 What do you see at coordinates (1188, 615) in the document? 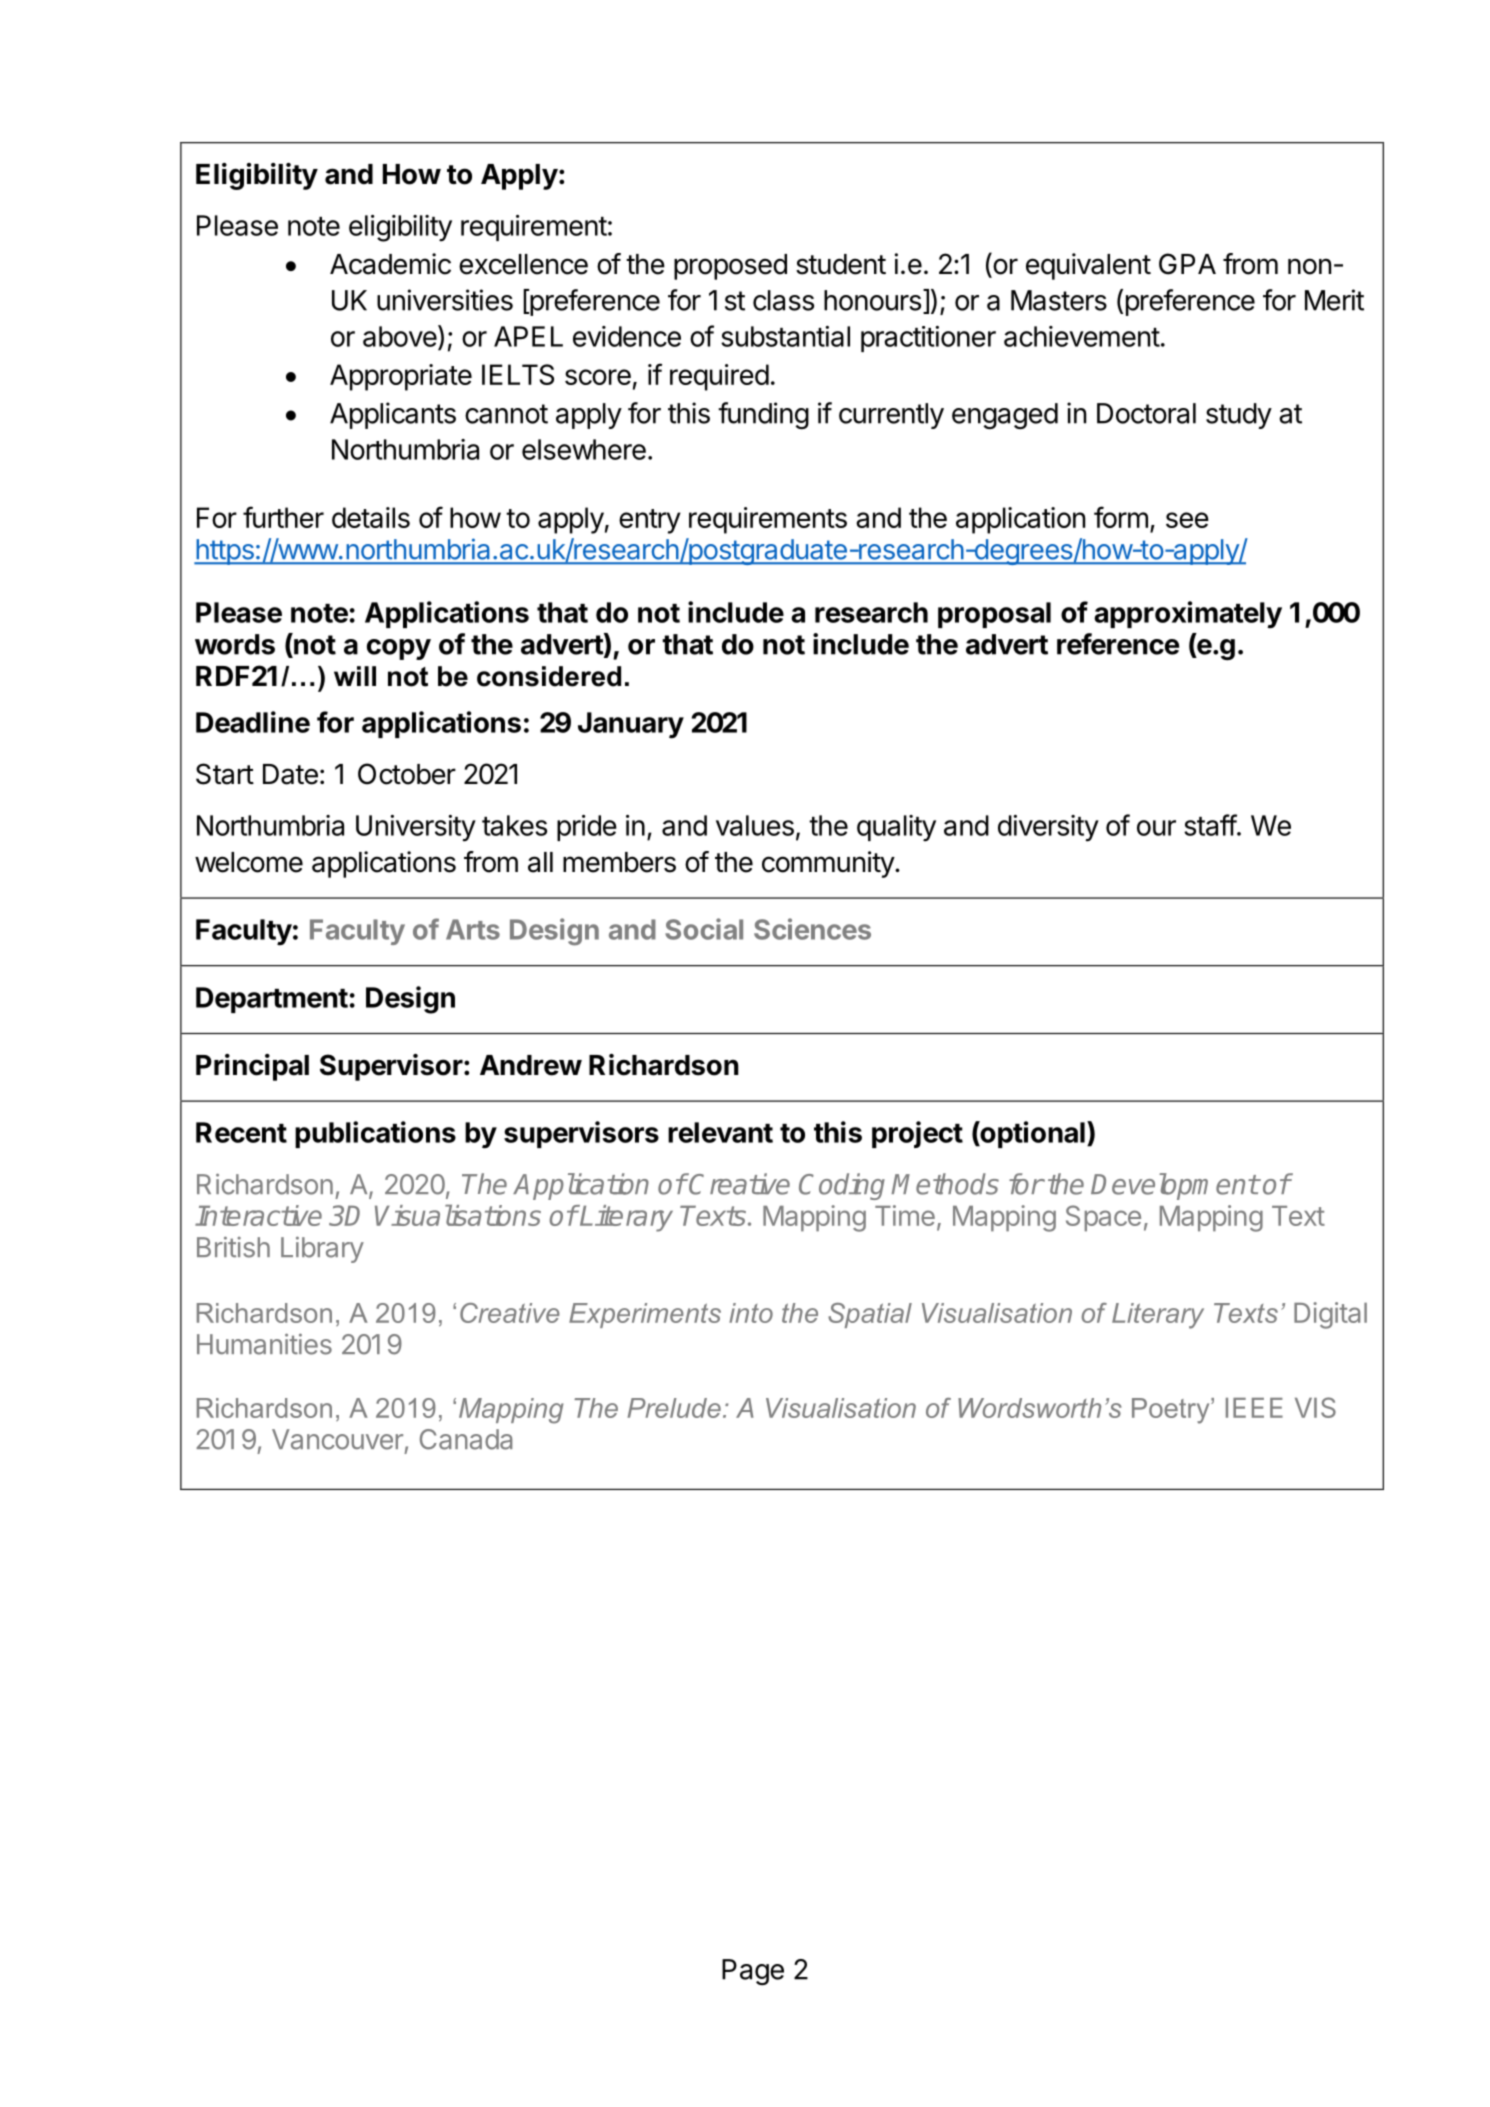
I see `approximately` at bounding box center [1188, 615].
